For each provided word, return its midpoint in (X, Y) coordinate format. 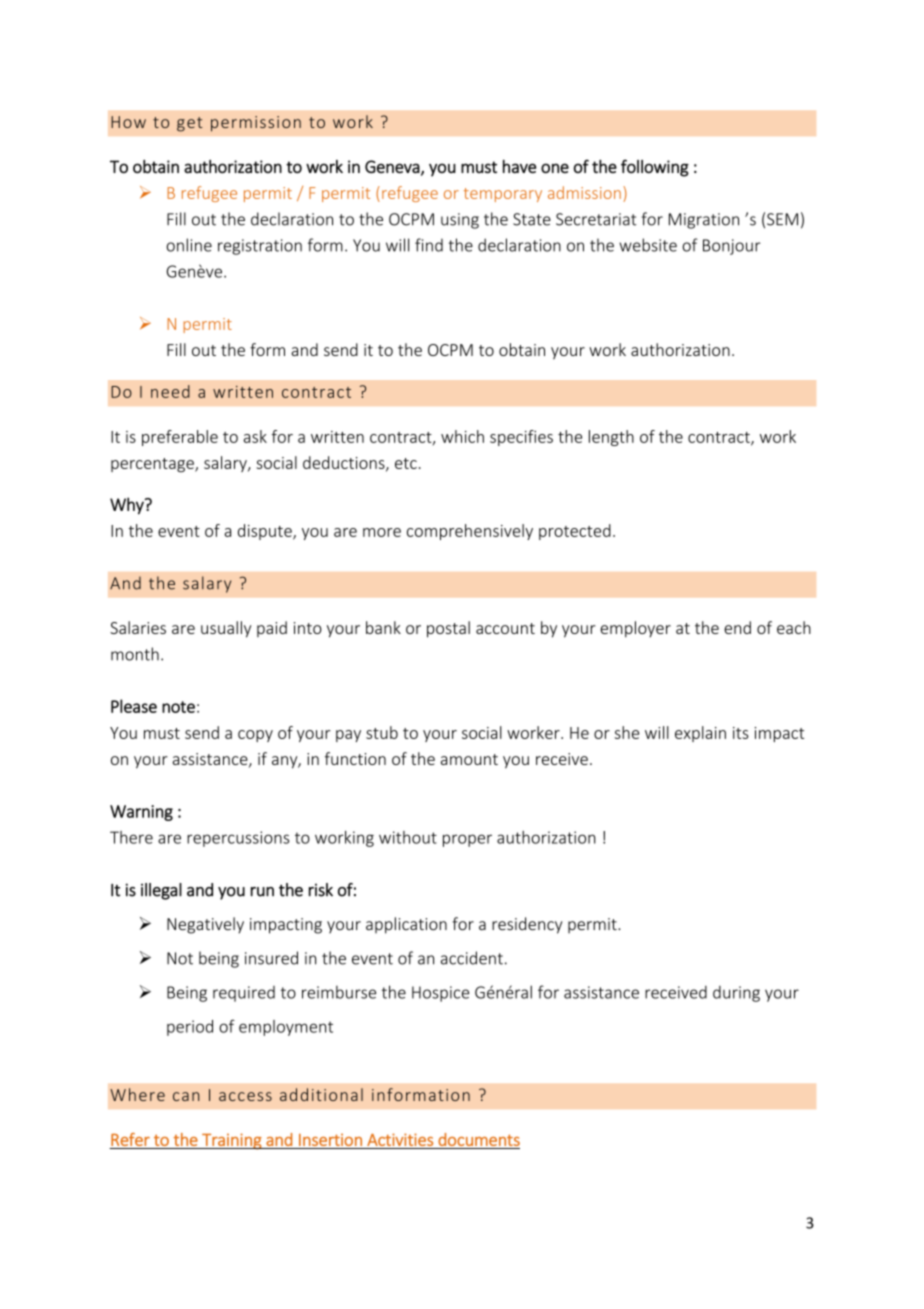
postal (448, 629)
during (736, 994)
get (189, 124)
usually (226, 629)
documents (479, 1139)
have (520, 166)
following (655, 168)
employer (635, 629)
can (186, 1096)
